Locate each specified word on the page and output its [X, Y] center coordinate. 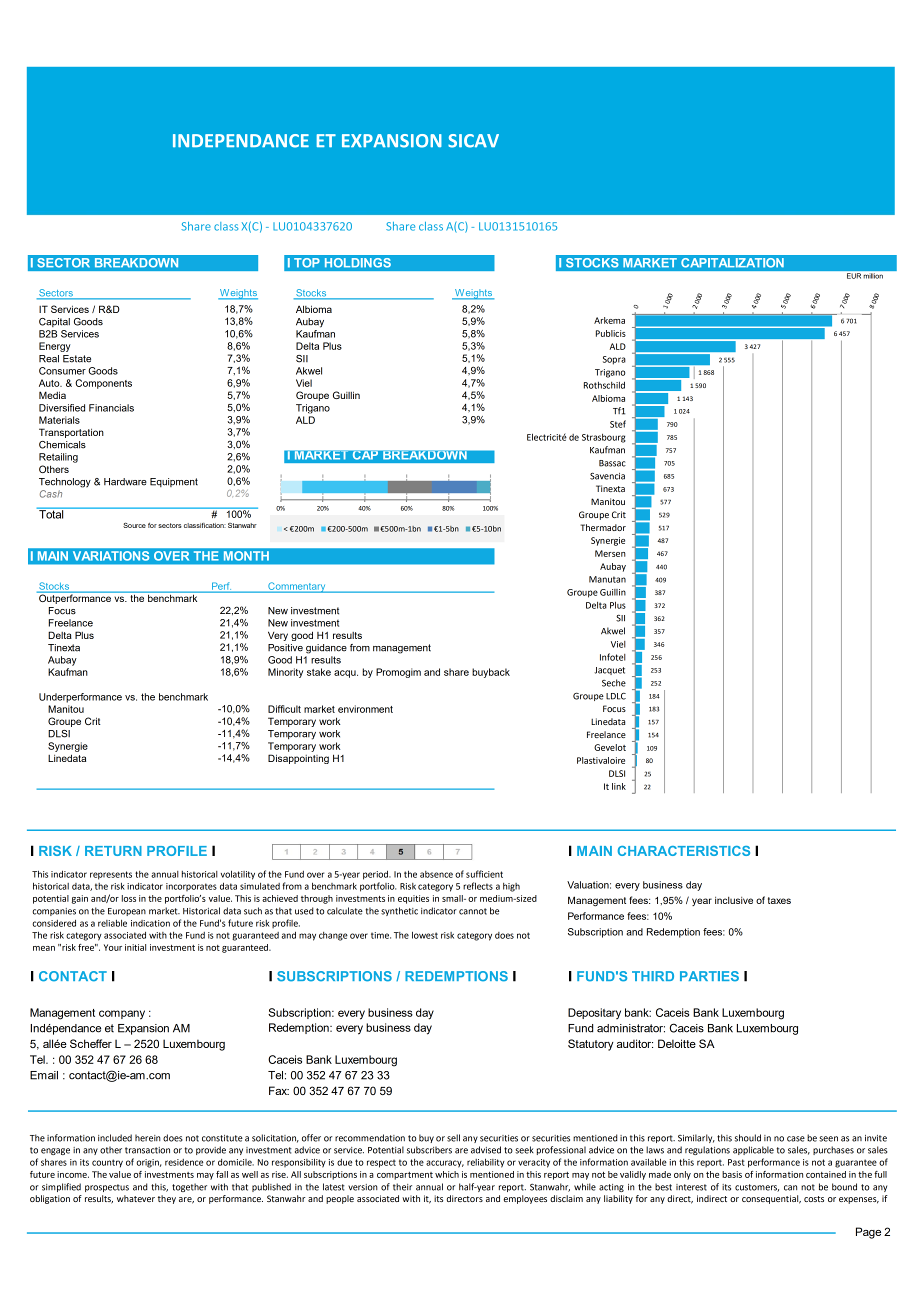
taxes [779, 900]
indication [150, 923]
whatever [136, 1198]
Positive [285, 648]
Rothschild [604, 385]
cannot [473, 911]
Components [103, 384]
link [619, 786]
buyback [491, 673]
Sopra [614, 360]
